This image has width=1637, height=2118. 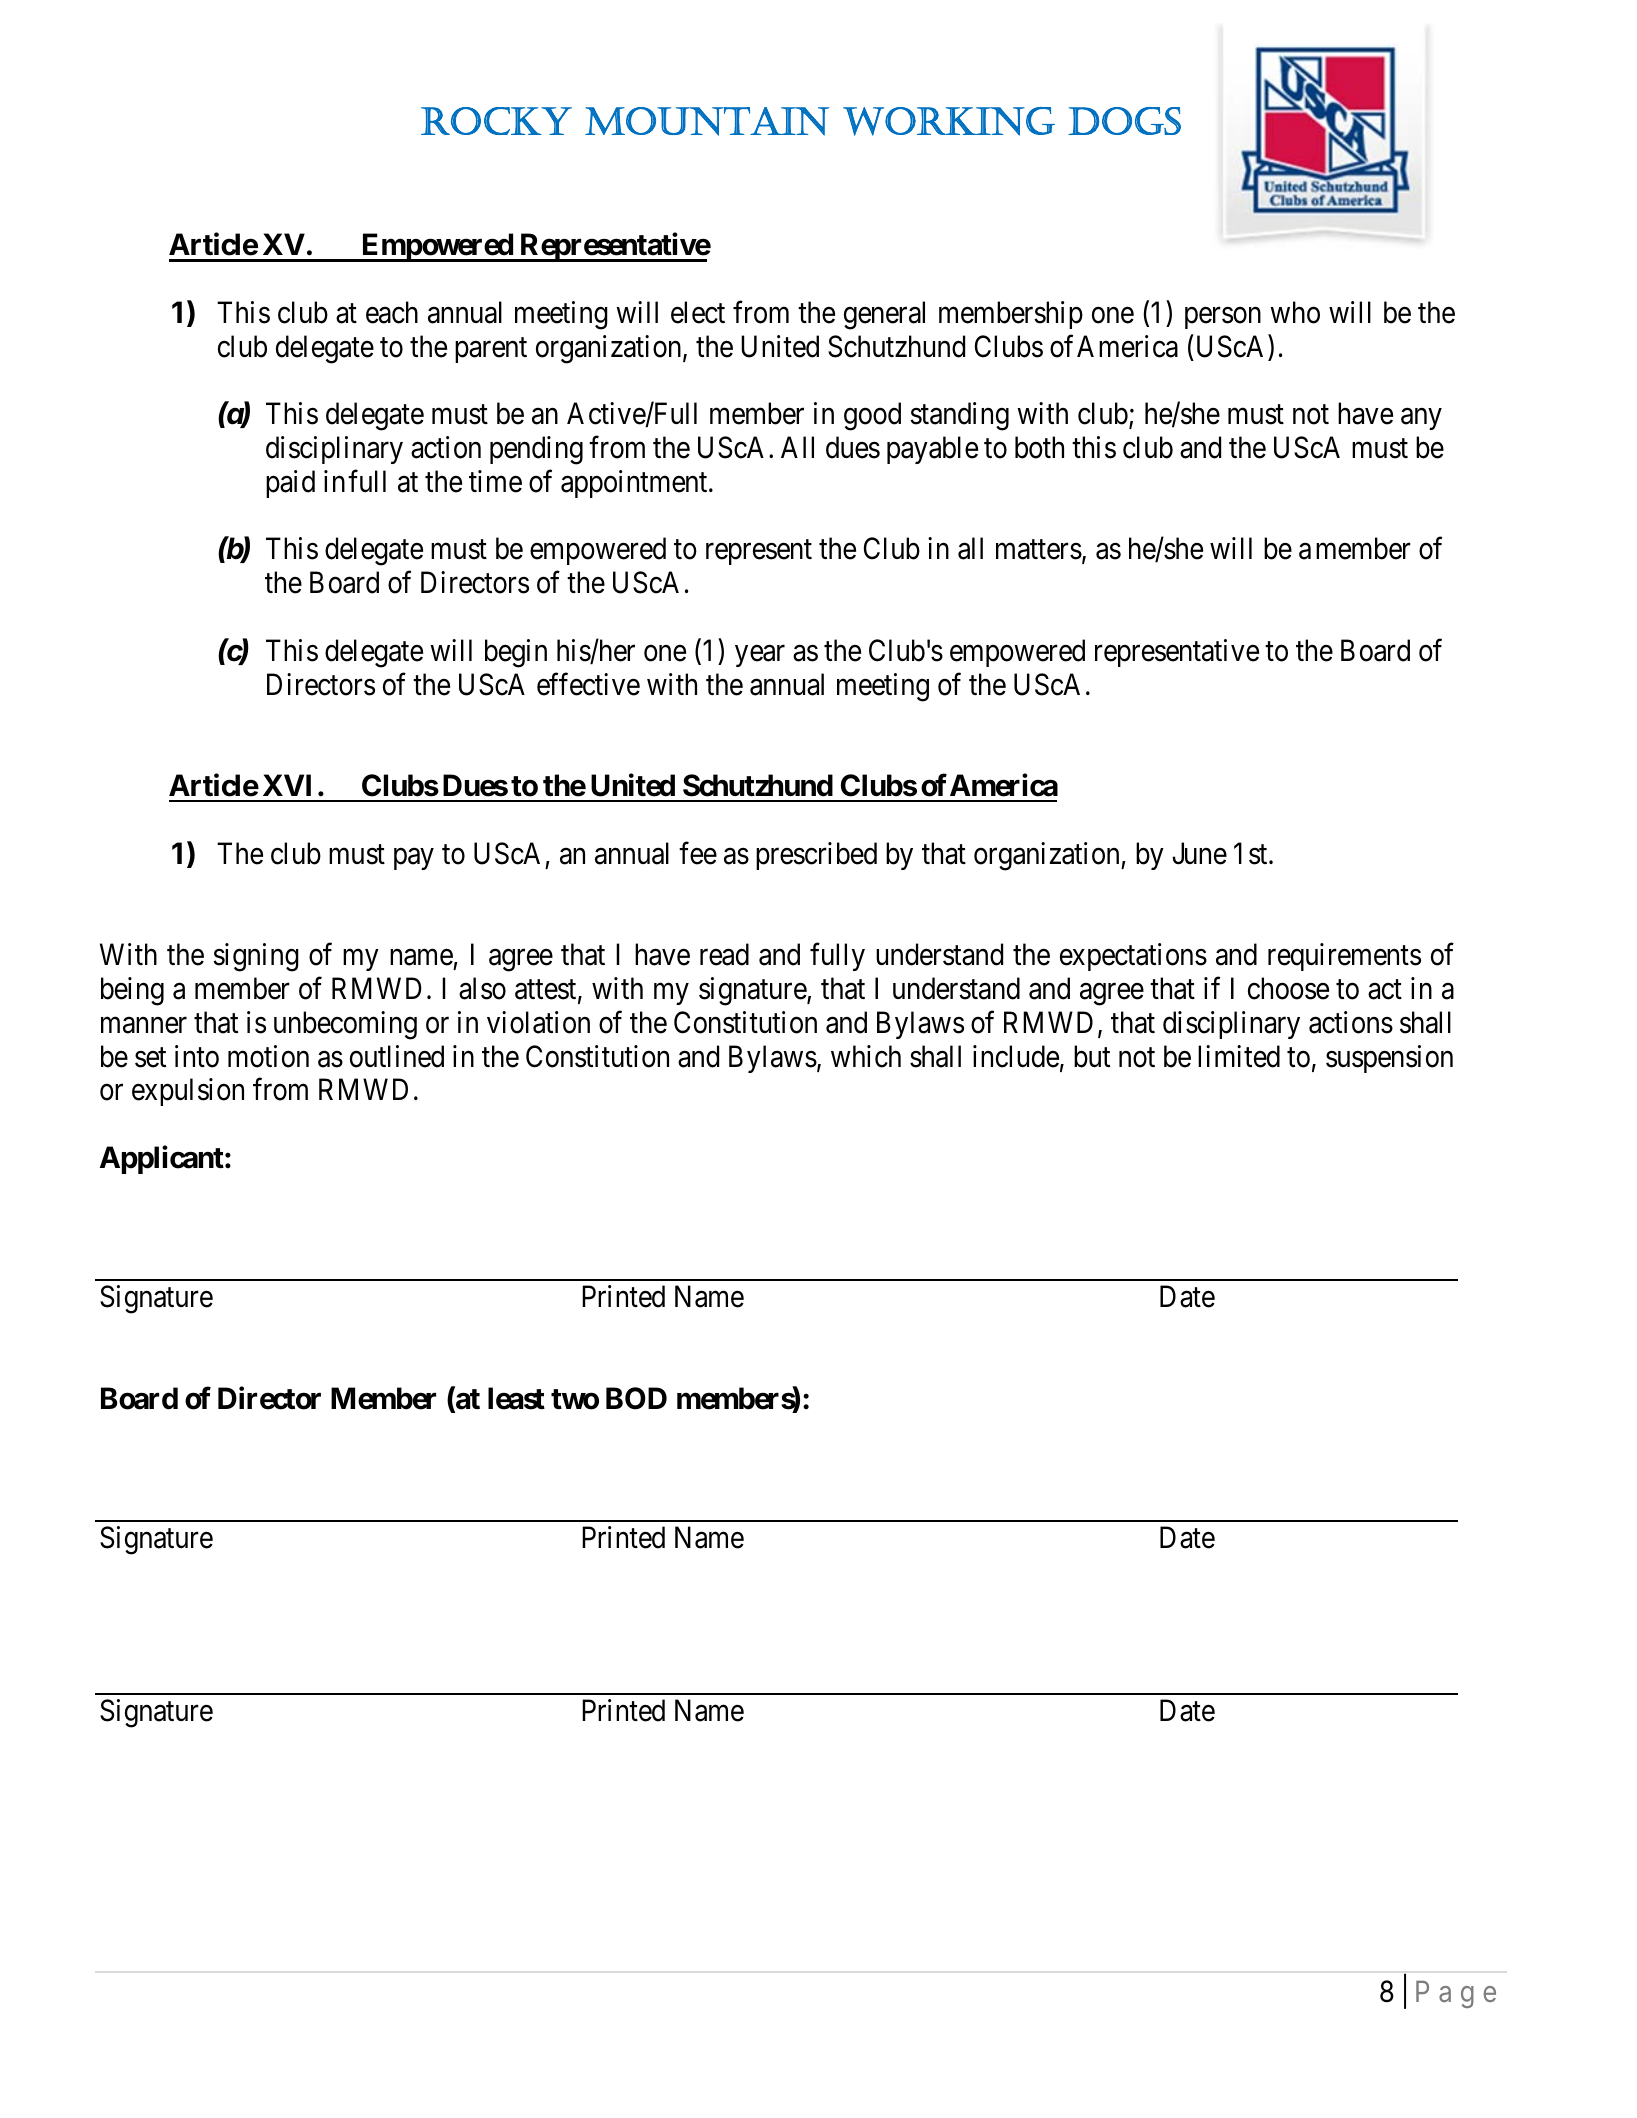 I want to click on matters, so click(x=1039, y=550).
